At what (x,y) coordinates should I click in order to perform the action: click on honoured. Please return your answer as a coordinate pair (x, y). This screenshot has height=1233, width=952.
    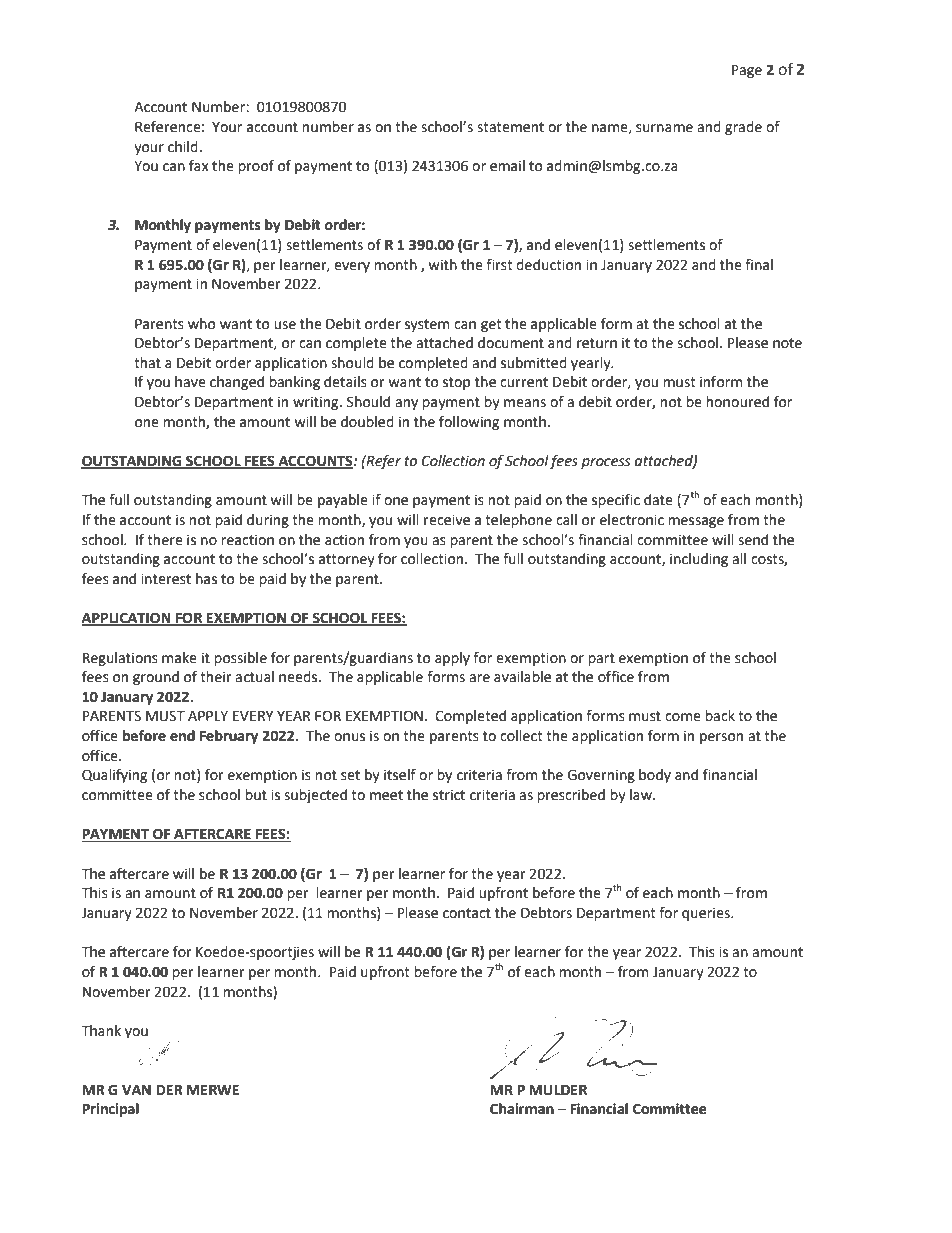
    Looking at the image, I should click on (737, 402).
